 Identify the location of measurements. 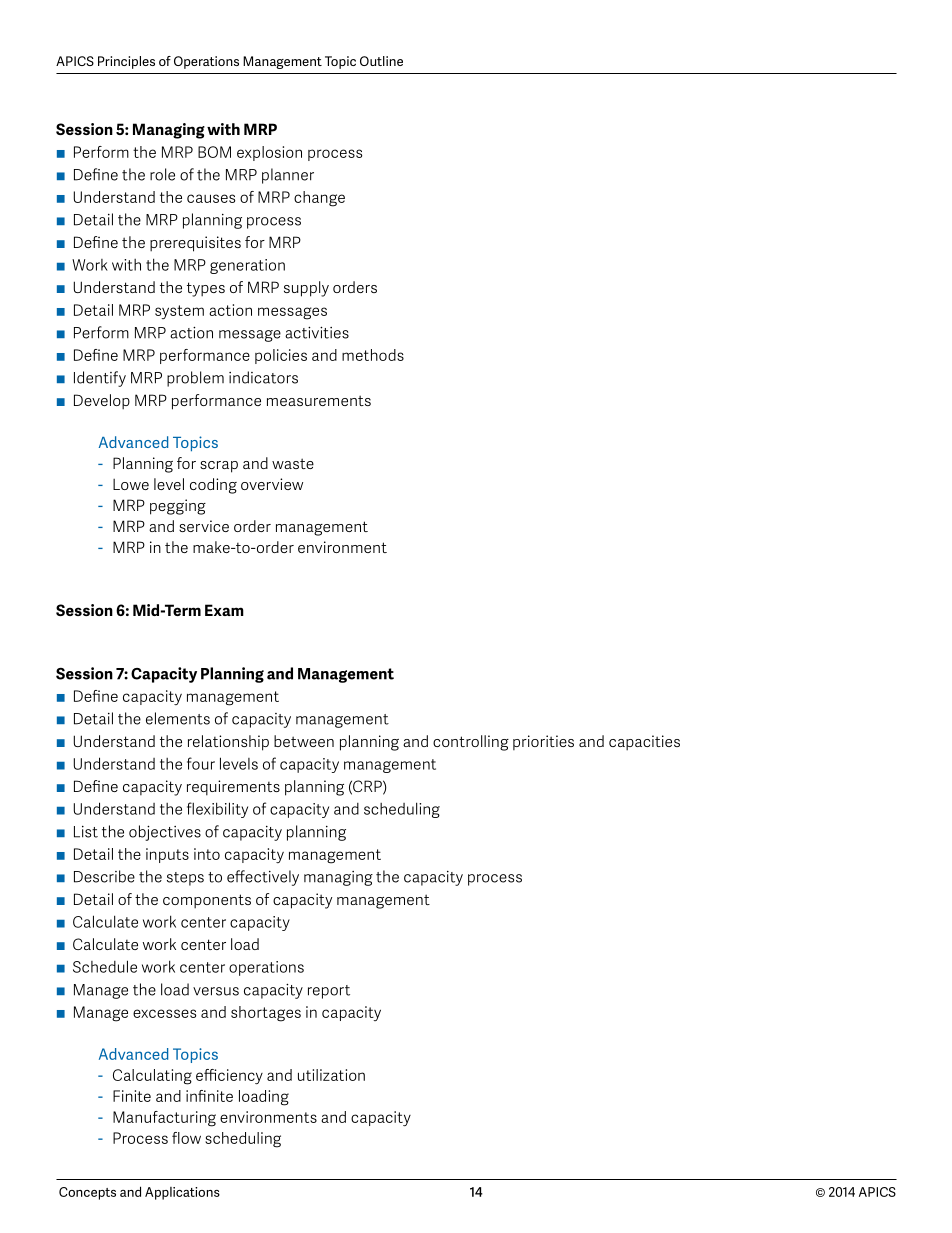
(319, 400).
